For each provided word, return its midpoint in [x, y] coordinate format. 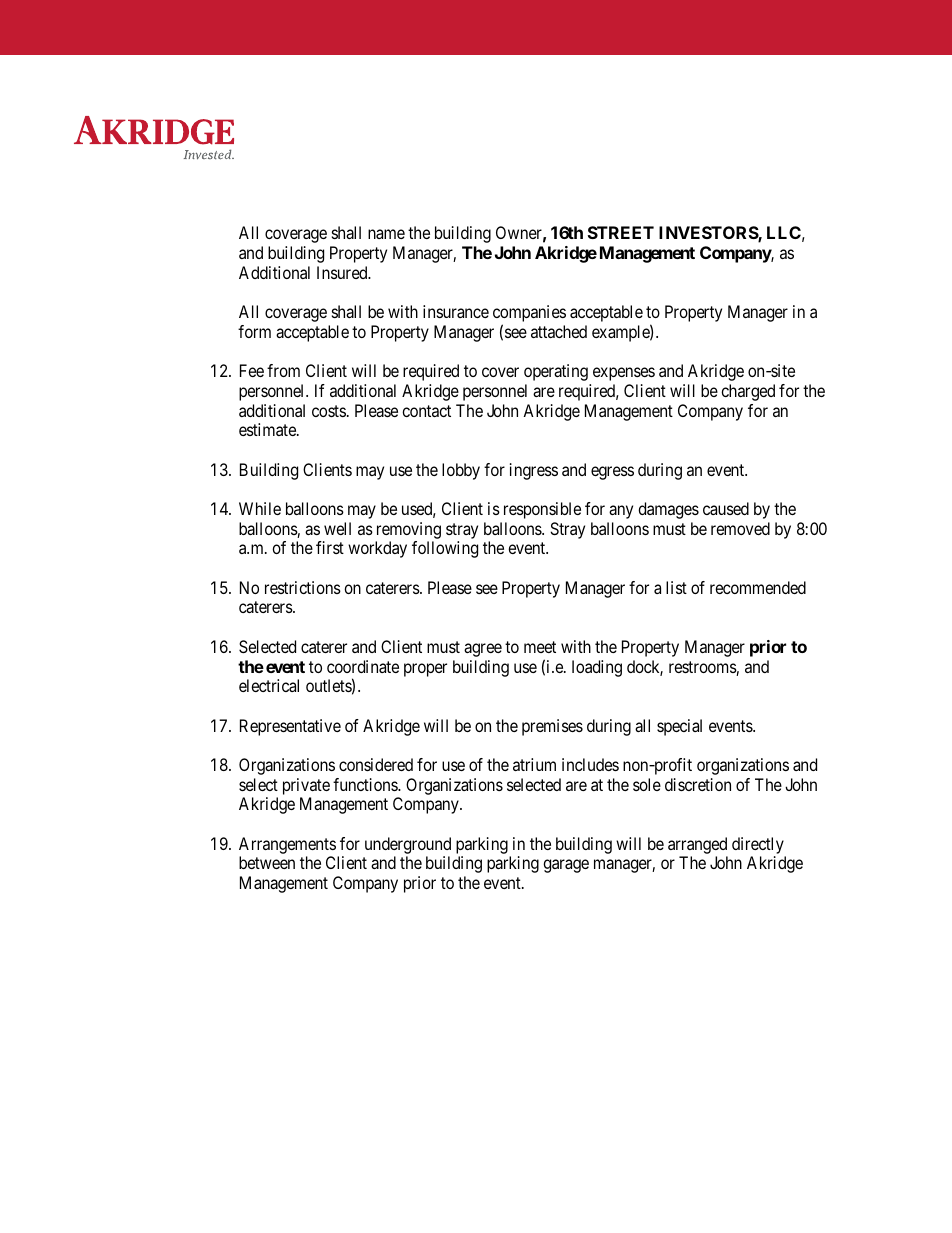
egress [612, 473]
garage [566, 866]
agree [483, 650]
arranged [698, 847]
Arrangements [287, 847]
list [676, 587]
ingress [534, 471]
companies [529, 315]
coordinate [363, 666]
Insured [343, 272]
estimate [268, 429]
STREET [621, 232]
